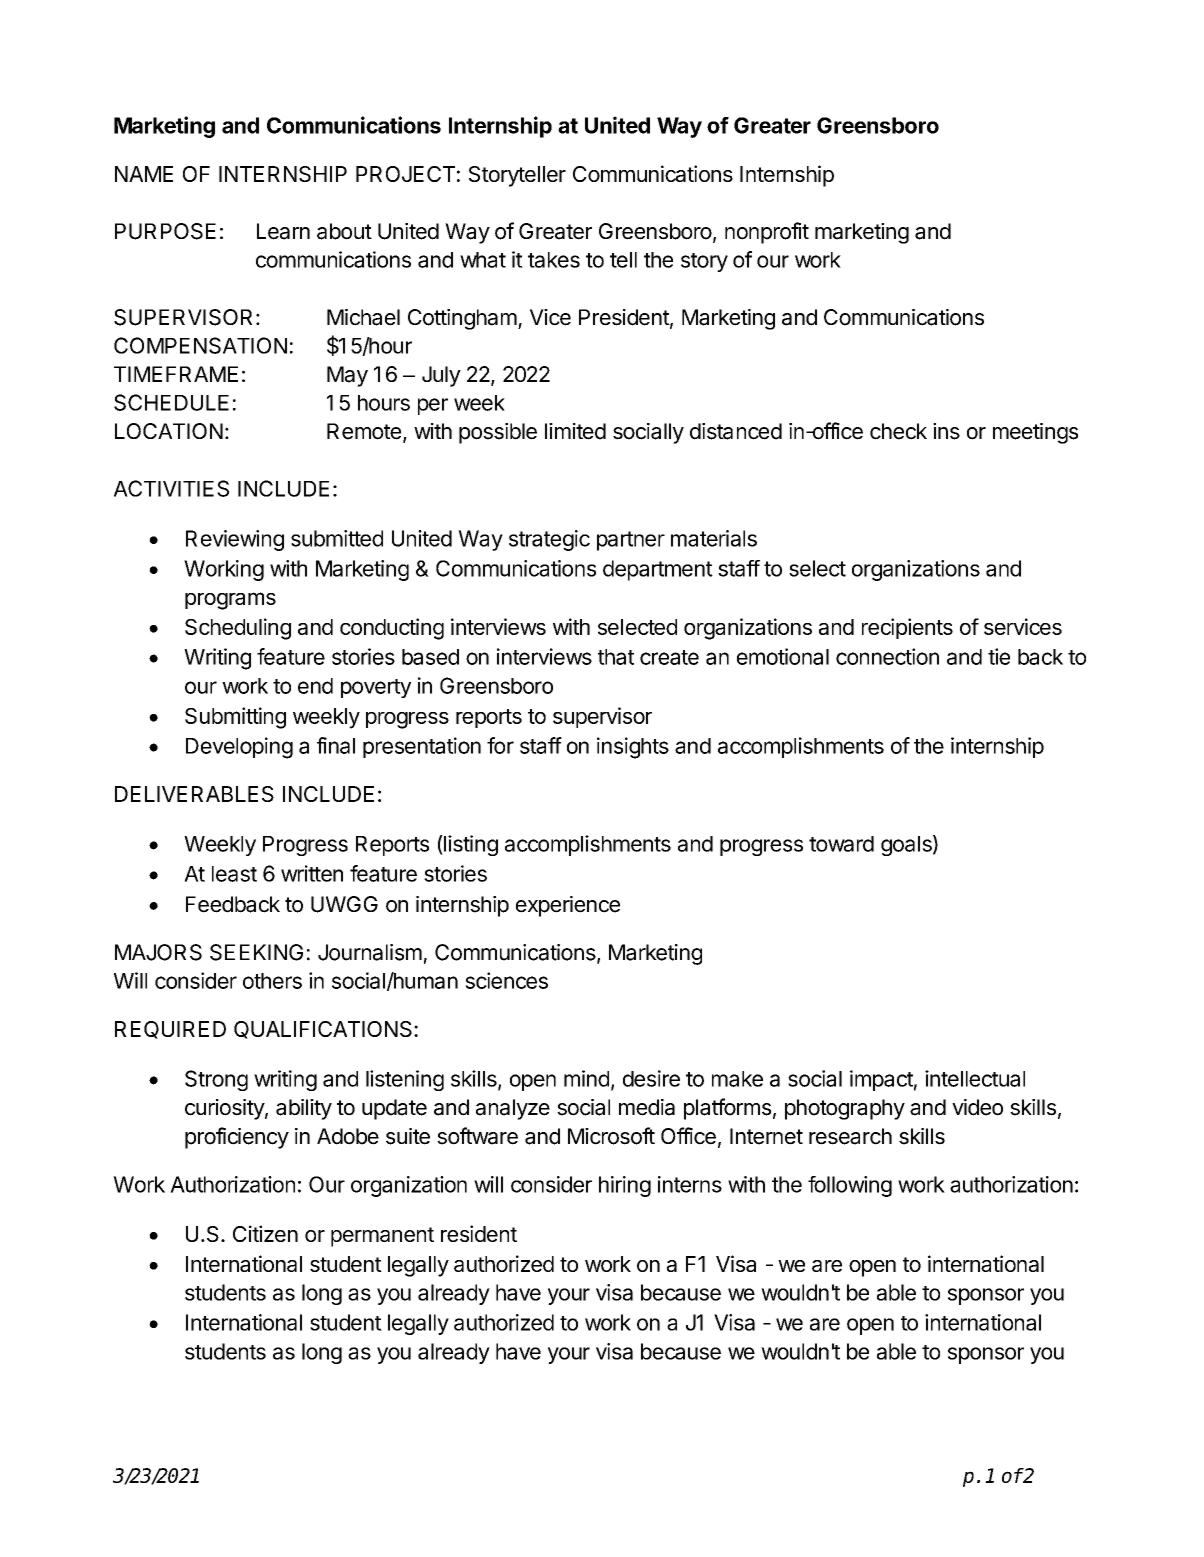 The width and height of the page is (1204, 1557). What do you see at coordinates (633, 748) in the page?
I see `insights` at bounding box center [633, 748].
